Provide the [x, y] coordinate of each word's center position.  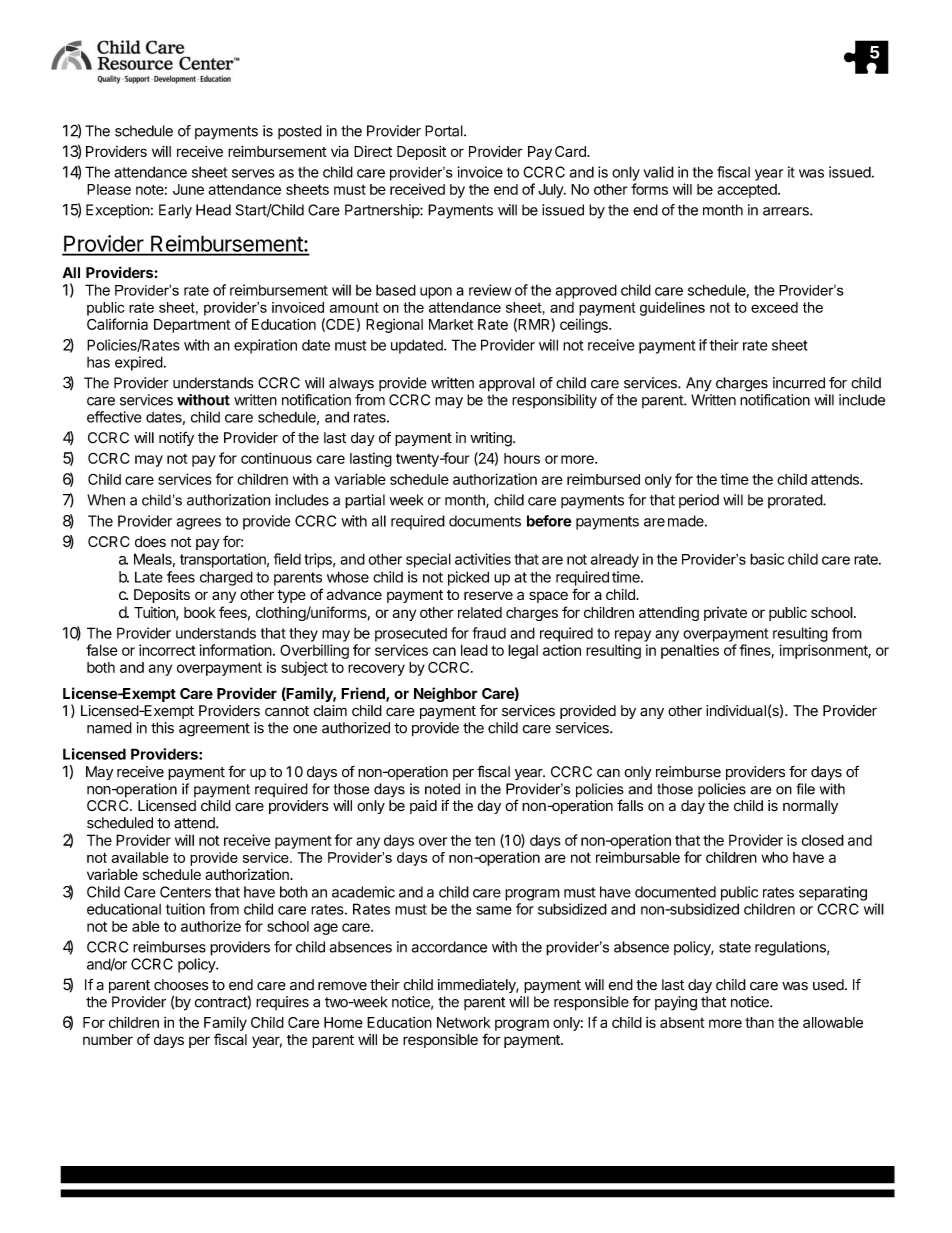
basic [767, 559]
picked [468, 578]
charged [226, 578]
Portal [445, 131]
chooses [181, 985]
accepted [748, 191]
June [188, 189]
